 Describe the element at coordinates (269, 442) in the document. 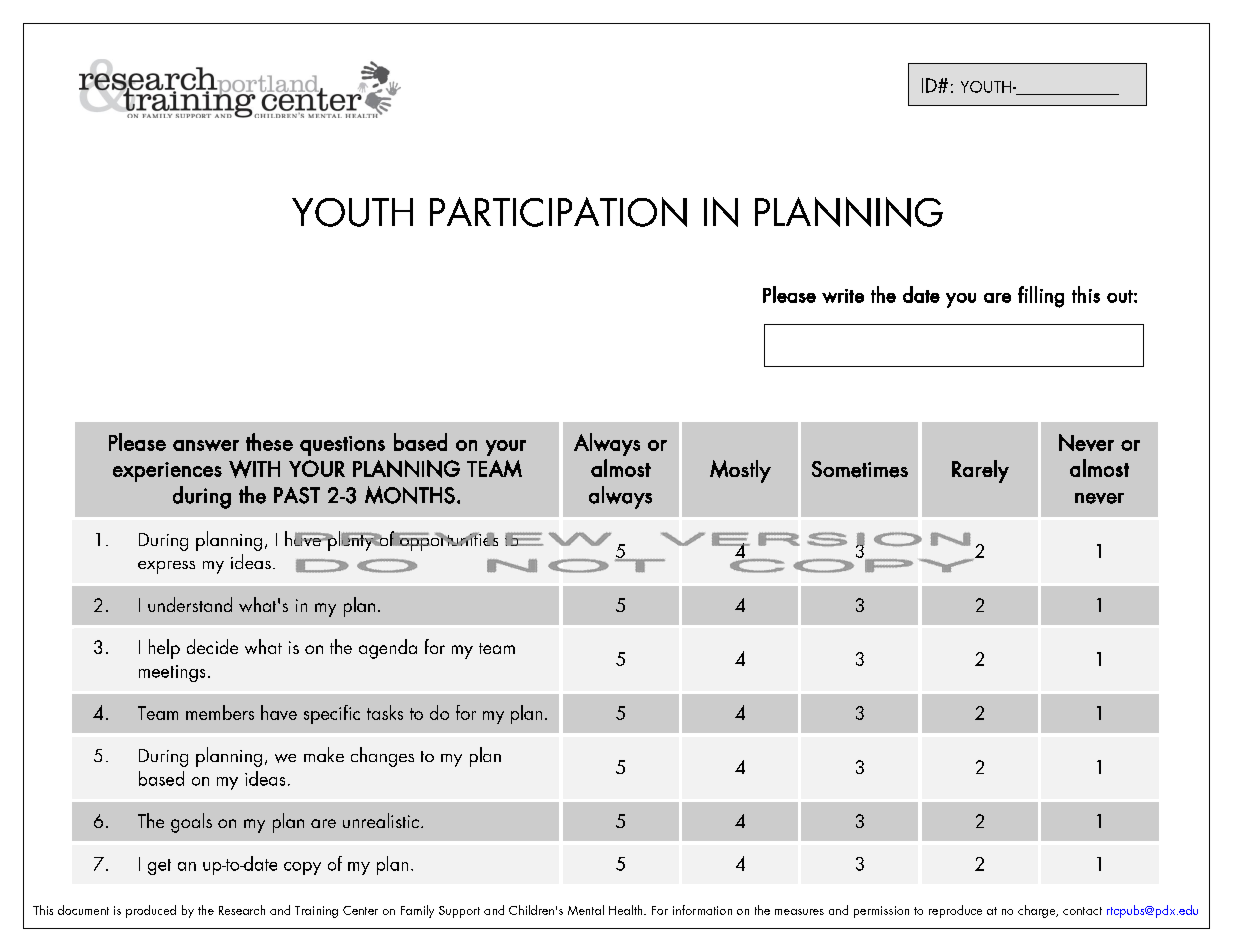

I see `these` at that location.
